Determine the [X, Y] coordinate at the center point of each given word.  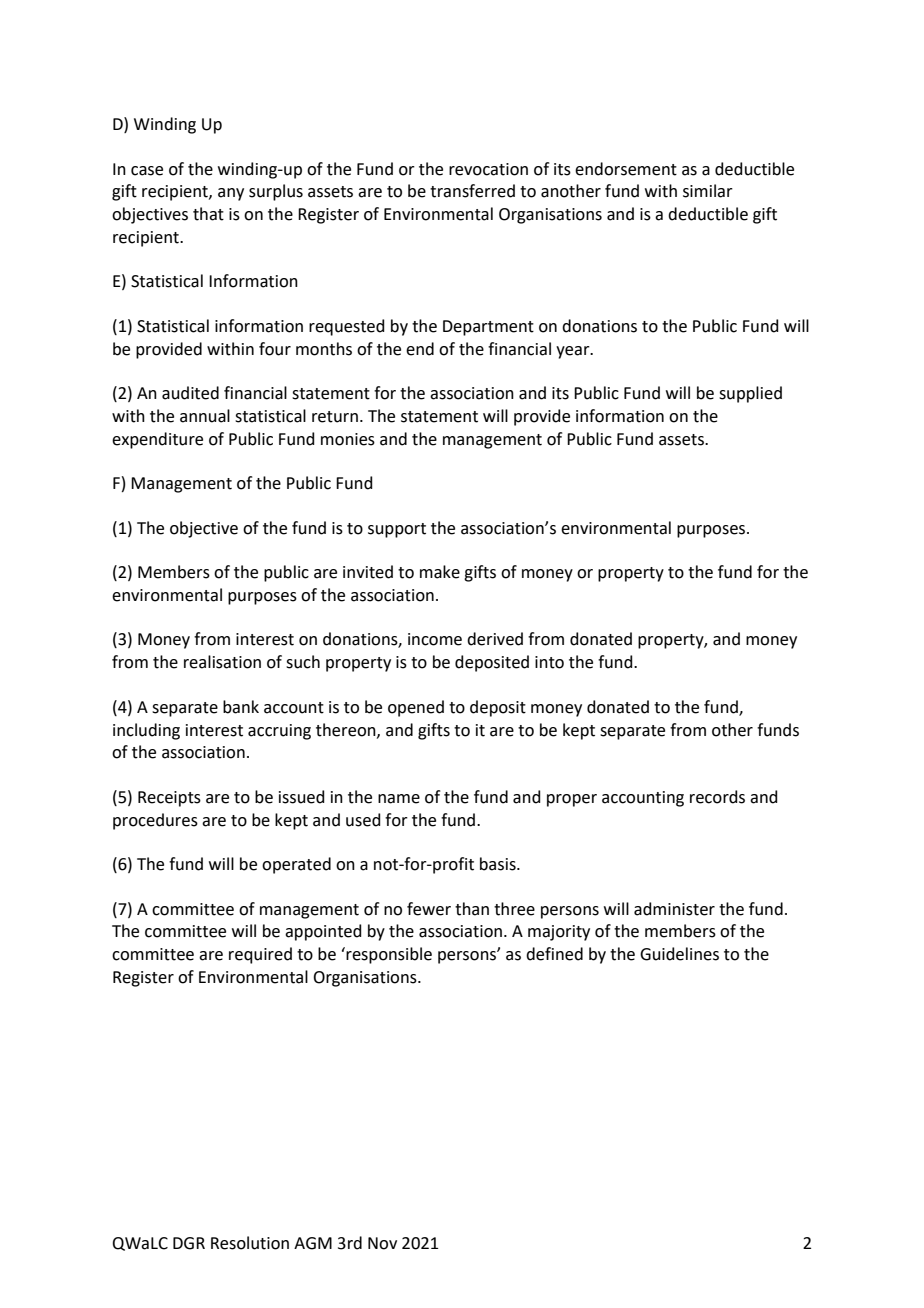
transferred [472, 191]
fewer [429, 909]
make [440, 572]
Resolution [250, 1243]
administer [674, 909]
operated [296, 865]
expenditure [157, 440]
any [231, 194]
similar [708, 191]
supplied [750, 394]
